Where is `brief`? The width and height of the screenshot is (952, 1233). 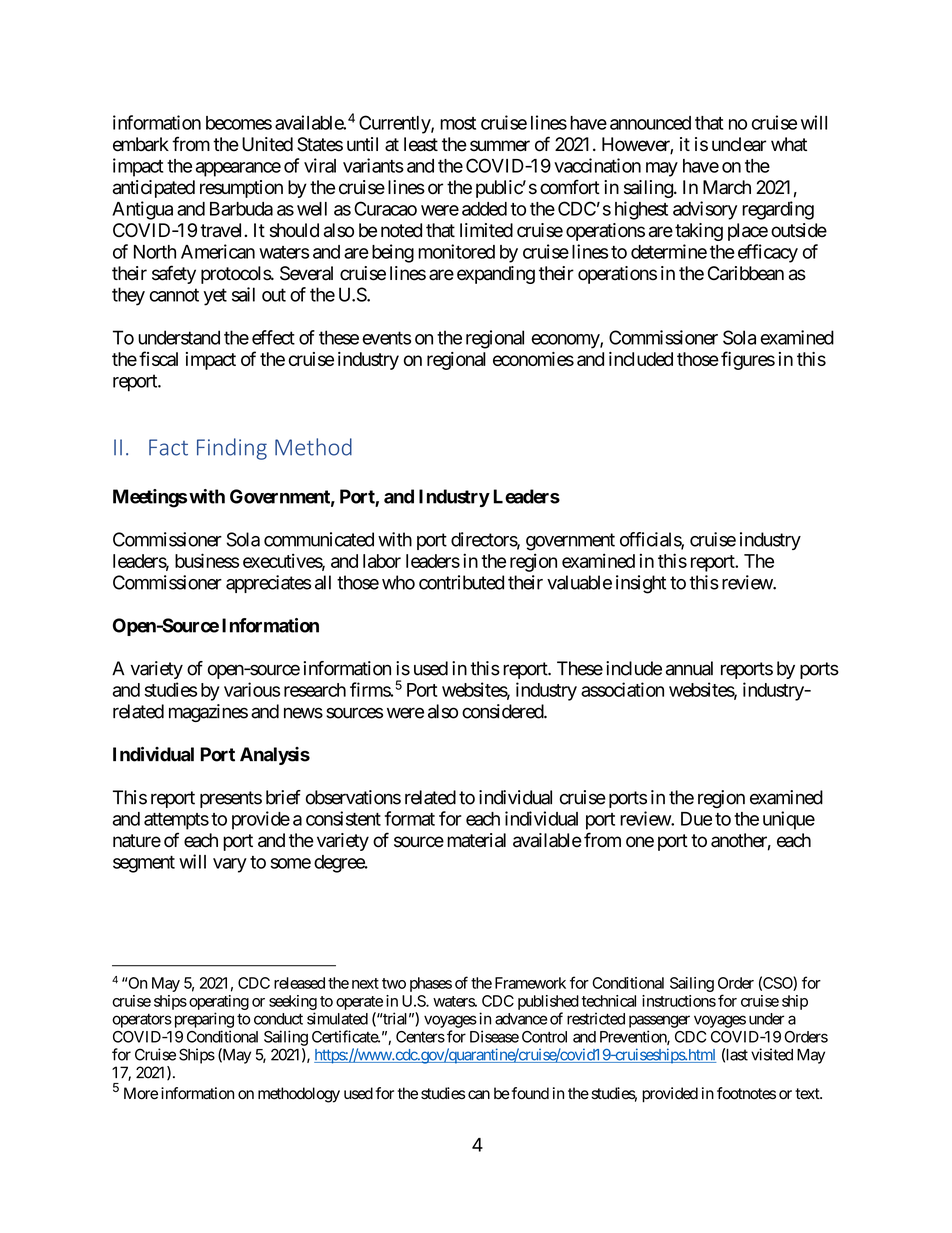
brief is located at coordinates (283, 797).
